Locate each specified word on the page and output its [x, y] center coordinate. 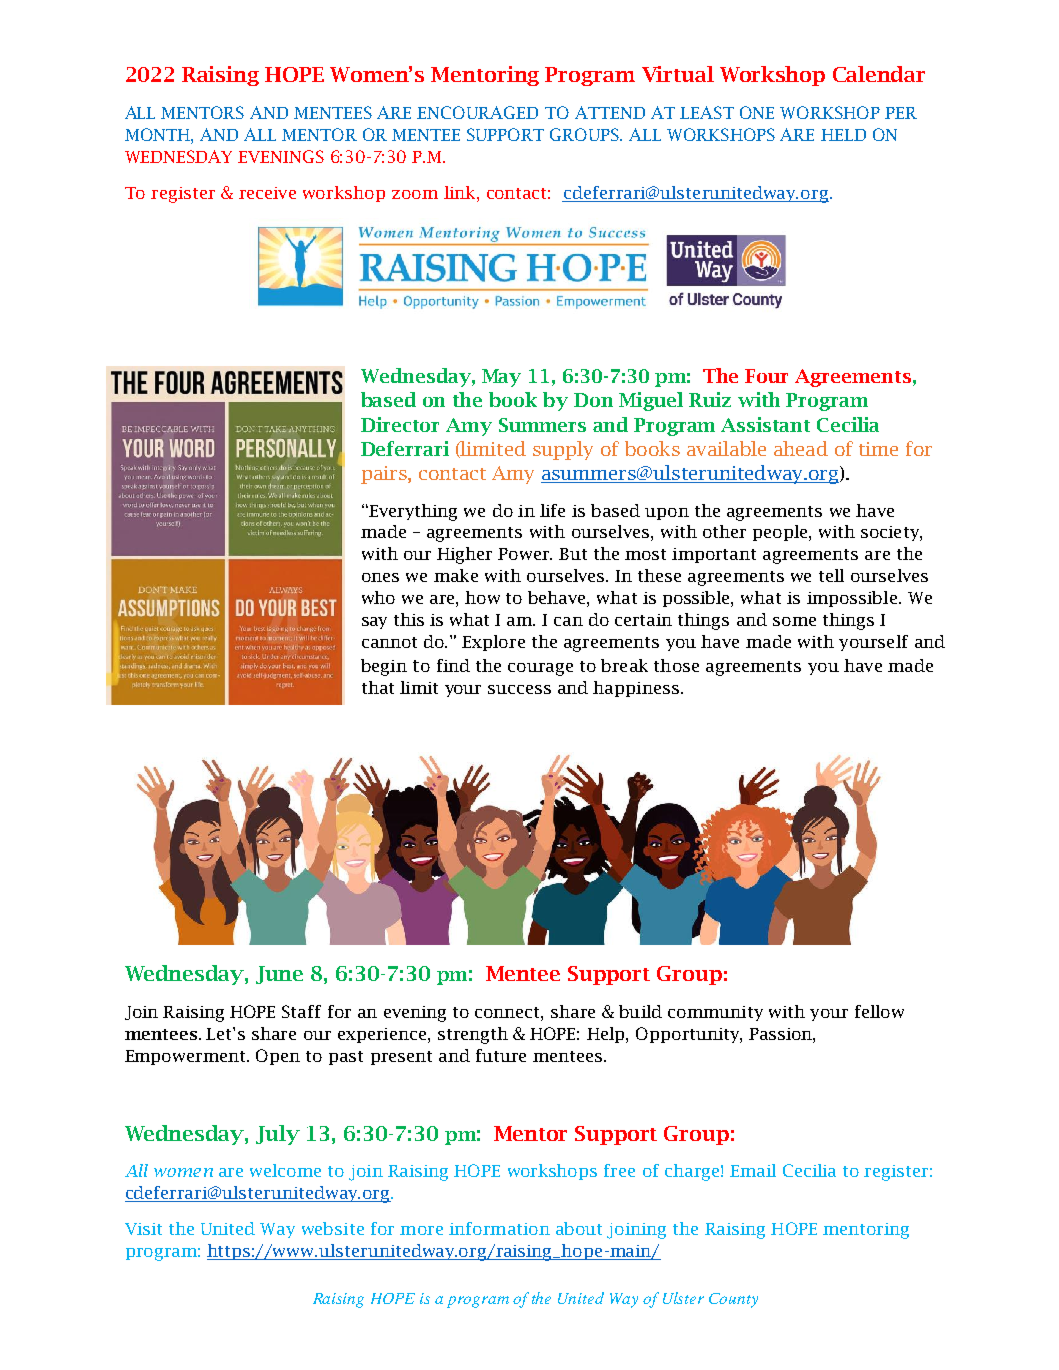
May [501, 378]
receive [267, 193]
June [279, 975]
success [519, 689]
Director [400, 424]
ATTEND [610, 112]
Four [766, 376]
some [794, 621]
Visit [143, 1229]
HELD [843, 135]
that [378, 687]
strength [473, 1035]
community [715, 1013]
